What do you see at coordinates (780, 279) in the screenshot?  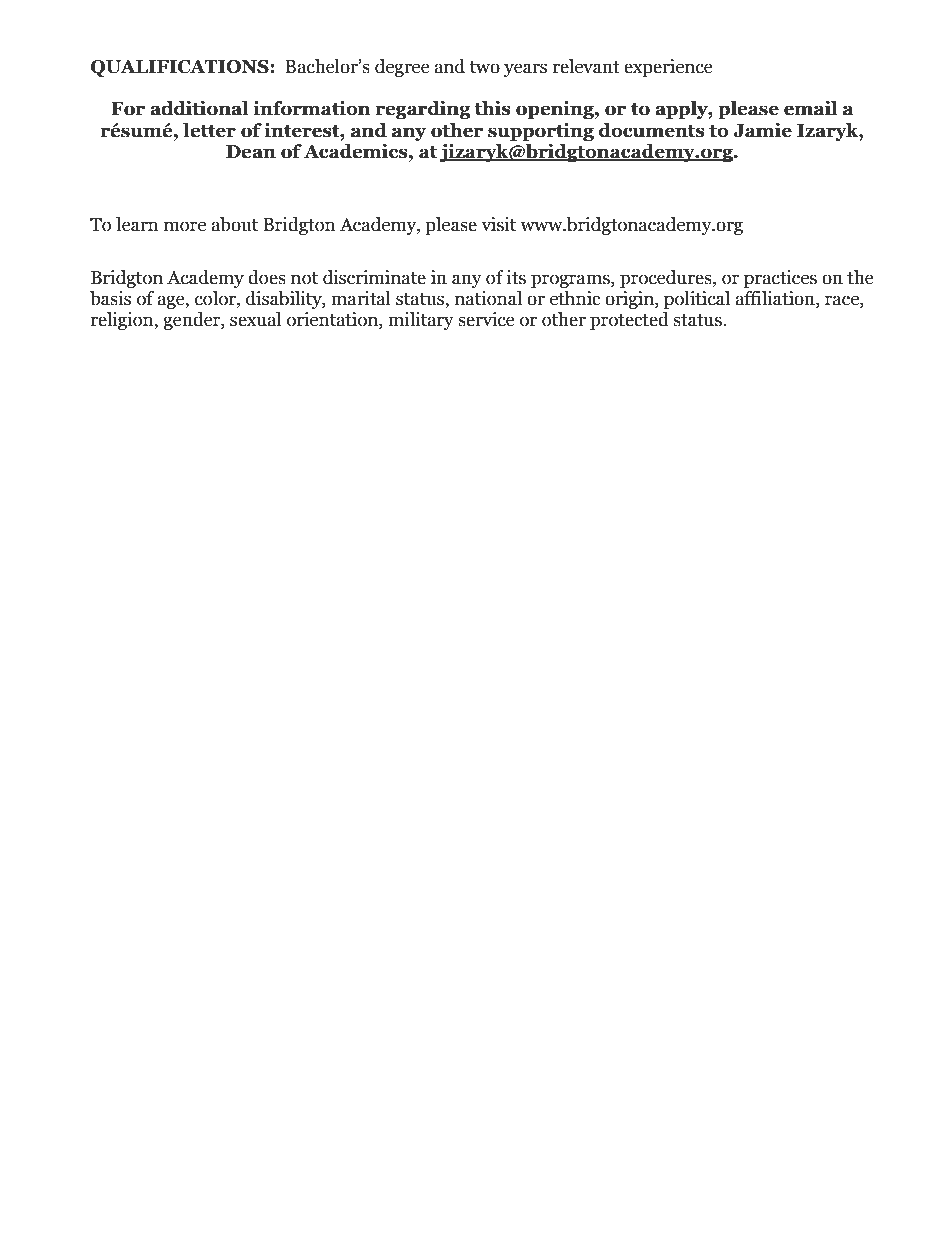 I see `practices` at bounding box center [780, 279].
